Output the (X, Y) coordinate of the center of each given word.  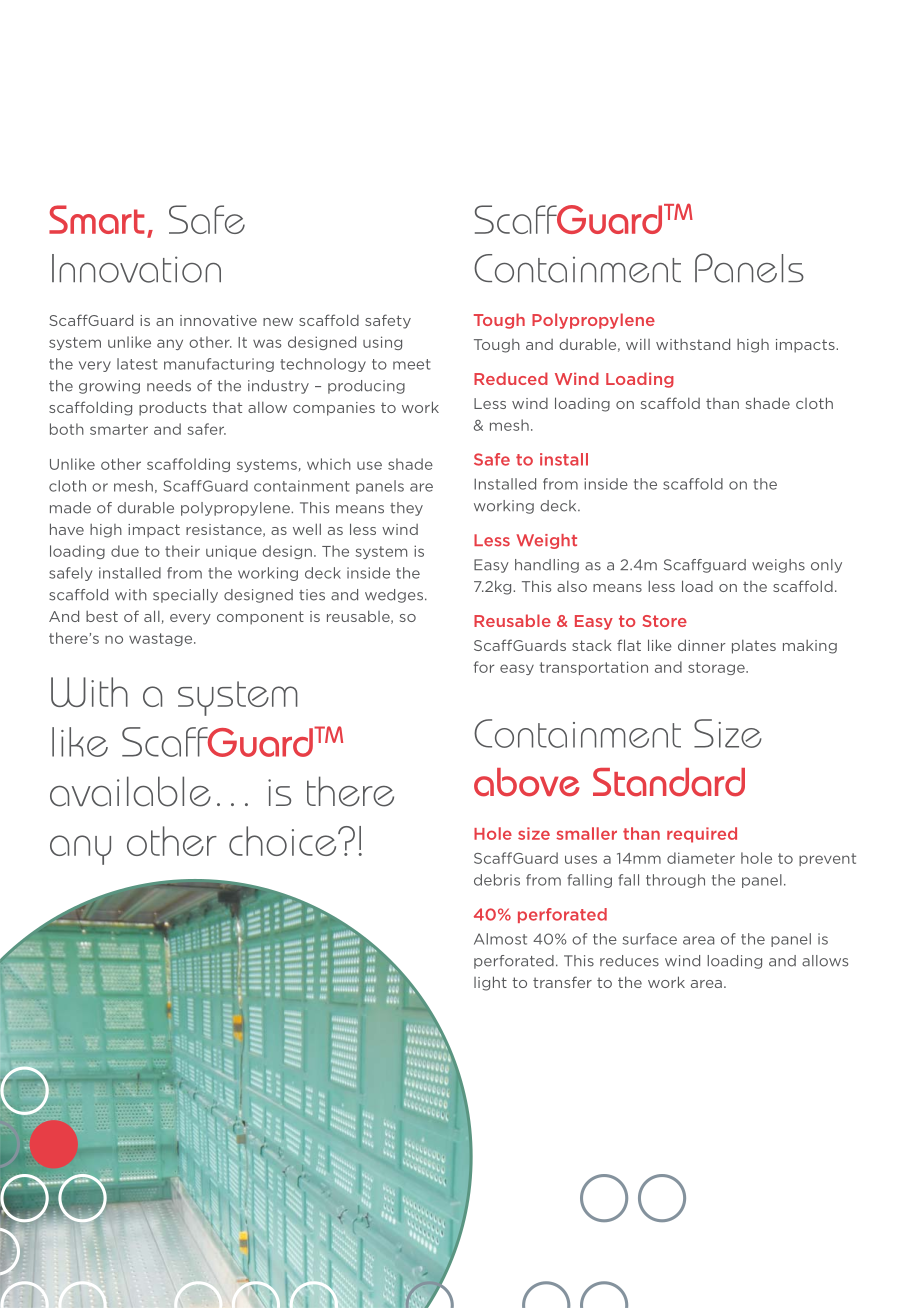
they (406, 509)
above (527, 782)
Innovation (136, 268)
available (130, 791)
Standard (669, 782)
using (382, 343)
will (638, 344)
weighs (778, 566)
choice (284, 841)
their (182, 551)
